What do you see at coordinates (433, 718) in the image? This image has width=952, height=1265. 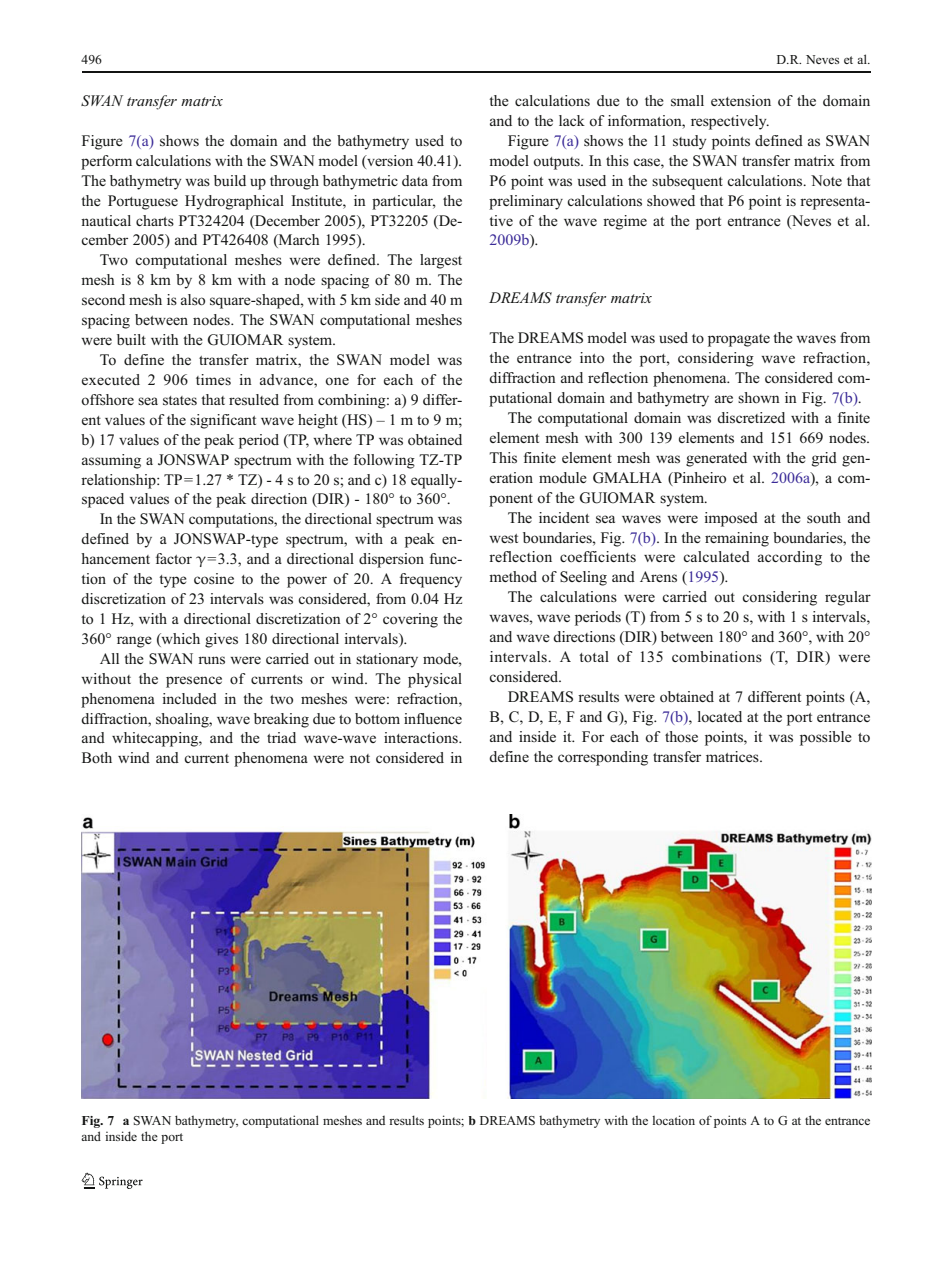 I see `influence` at bounding box center [433, 718].
